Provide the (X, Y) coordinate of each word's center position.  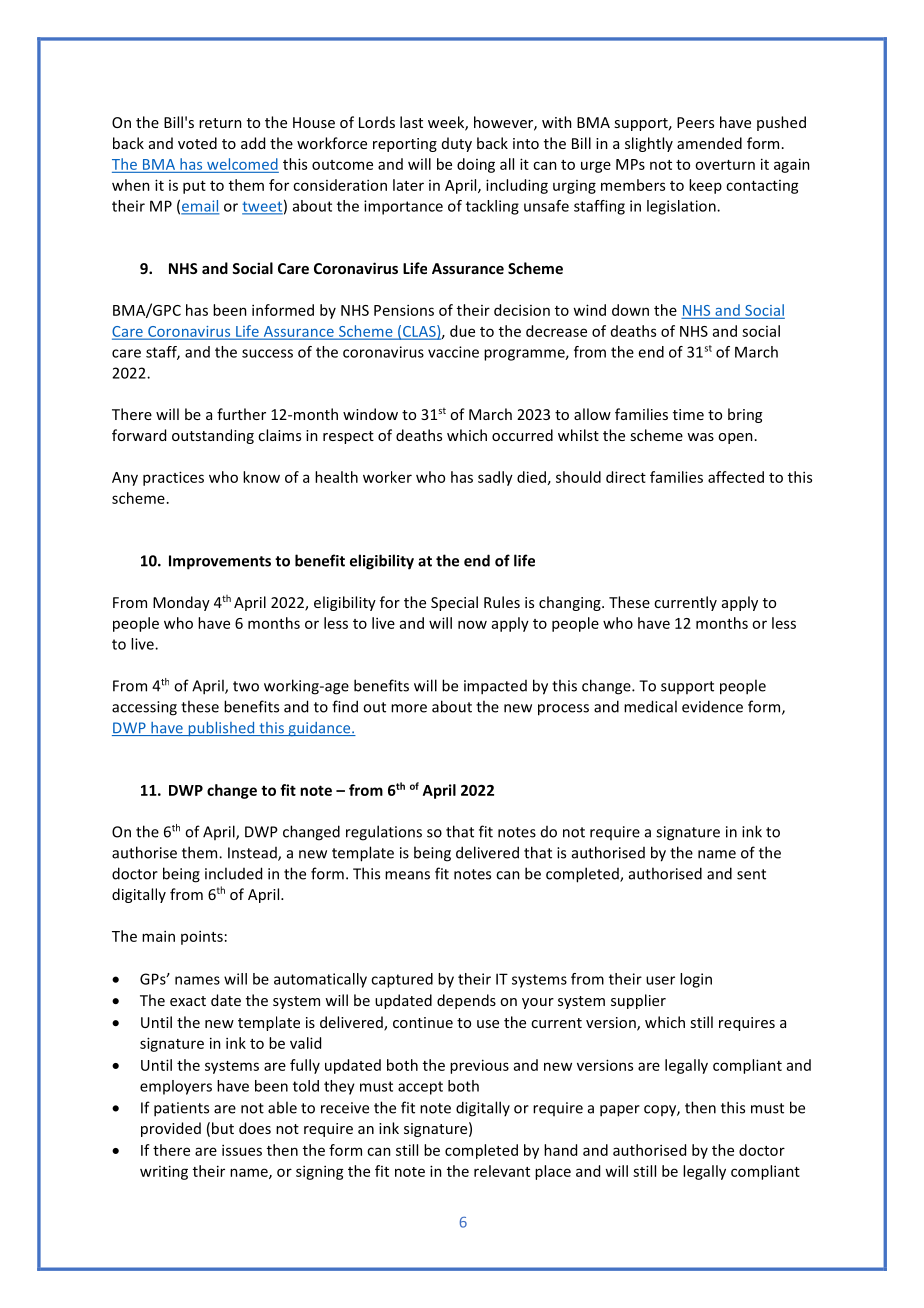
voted (197, 143)
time (688, 414)
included (233, 873)
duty (457, 144)
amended (709, 143)
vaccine (453, 352)
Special (454, 603)
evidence (712, 706)
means (407, 875)
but (223, 1128)
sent (751, 874)
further (241, 414)
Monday (181, 603)
